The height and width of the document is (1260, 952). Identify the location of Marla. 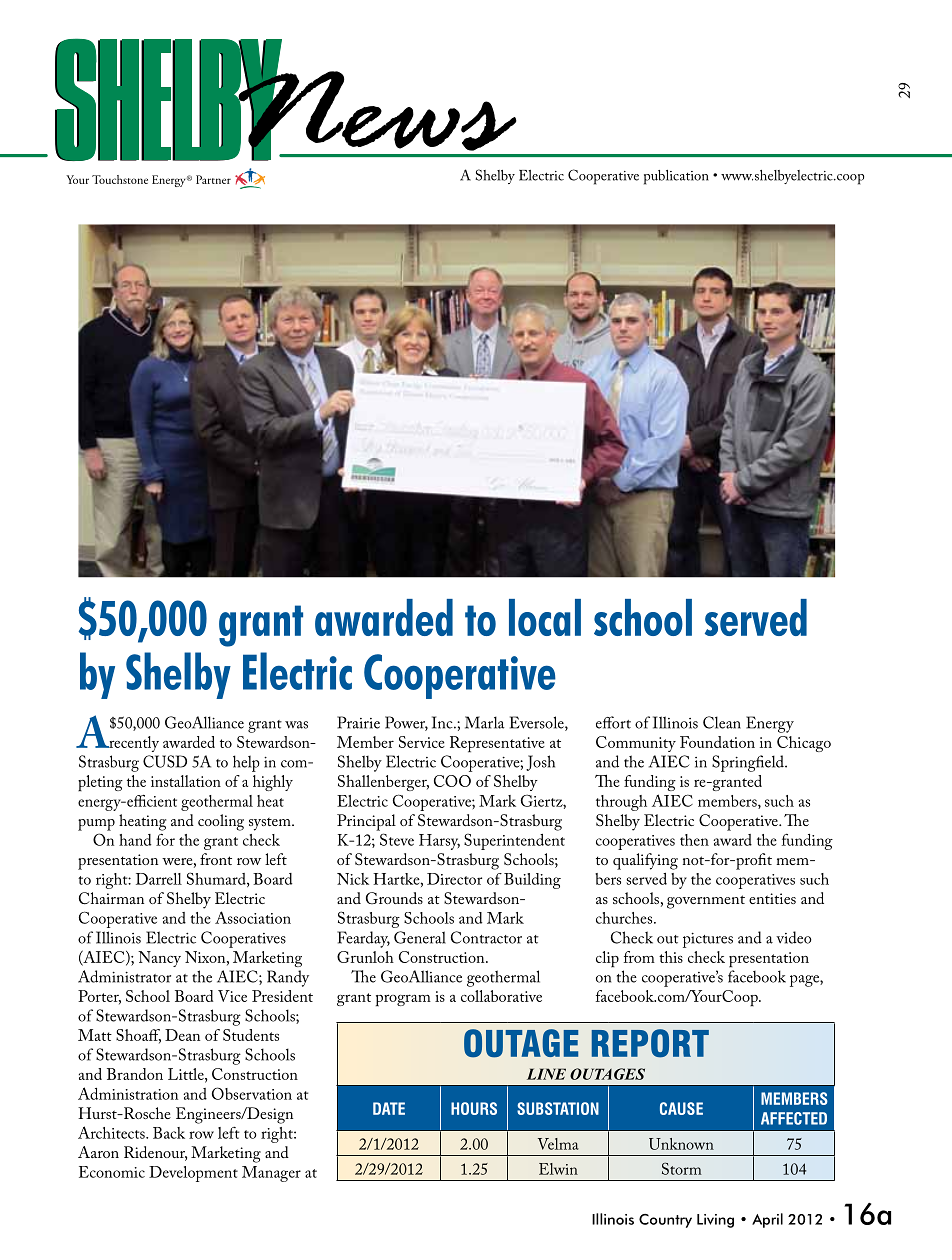
(485, 722).
